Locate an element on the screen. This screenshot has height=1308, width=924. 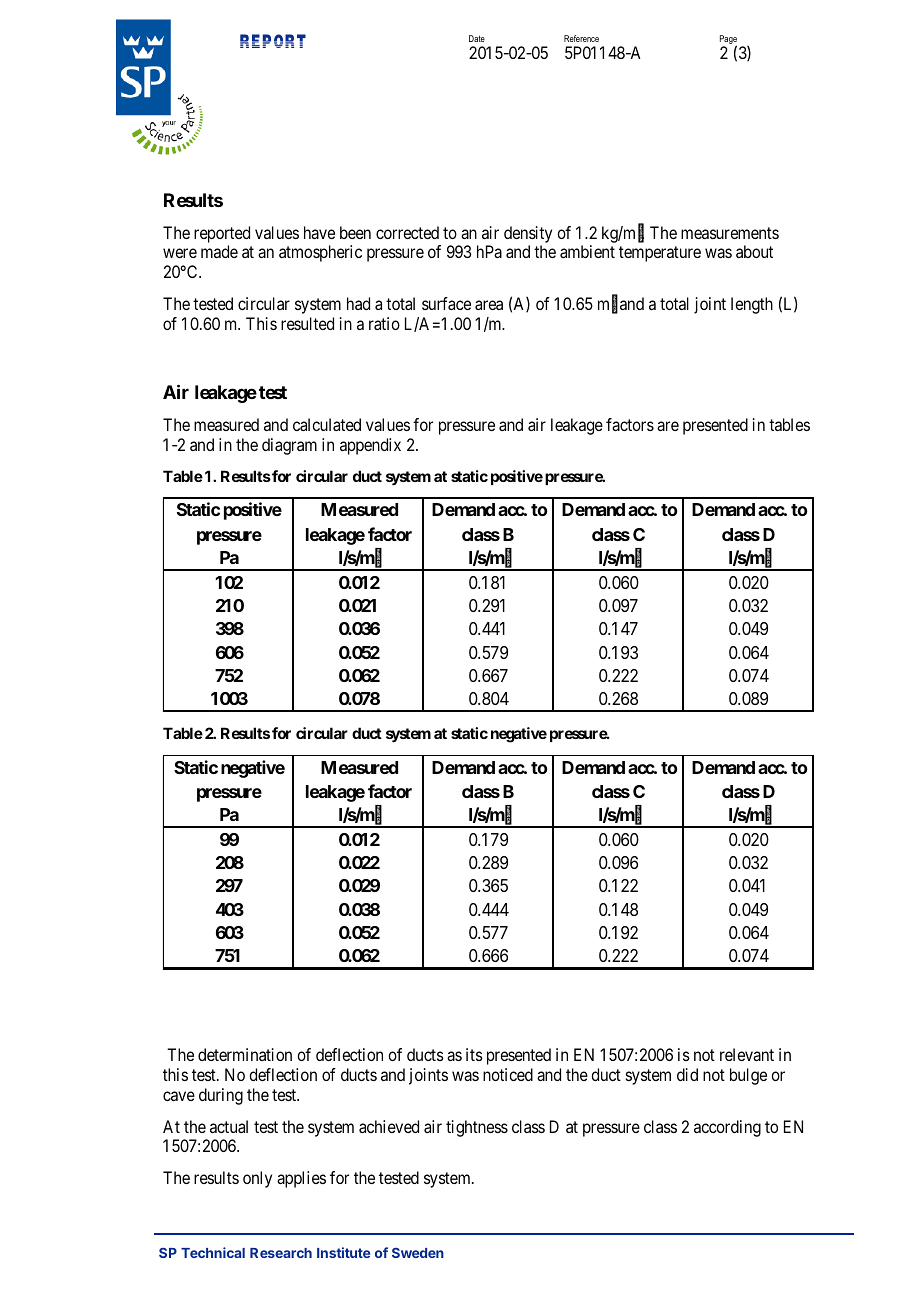
temperature is located at coordinates (660, 254).
